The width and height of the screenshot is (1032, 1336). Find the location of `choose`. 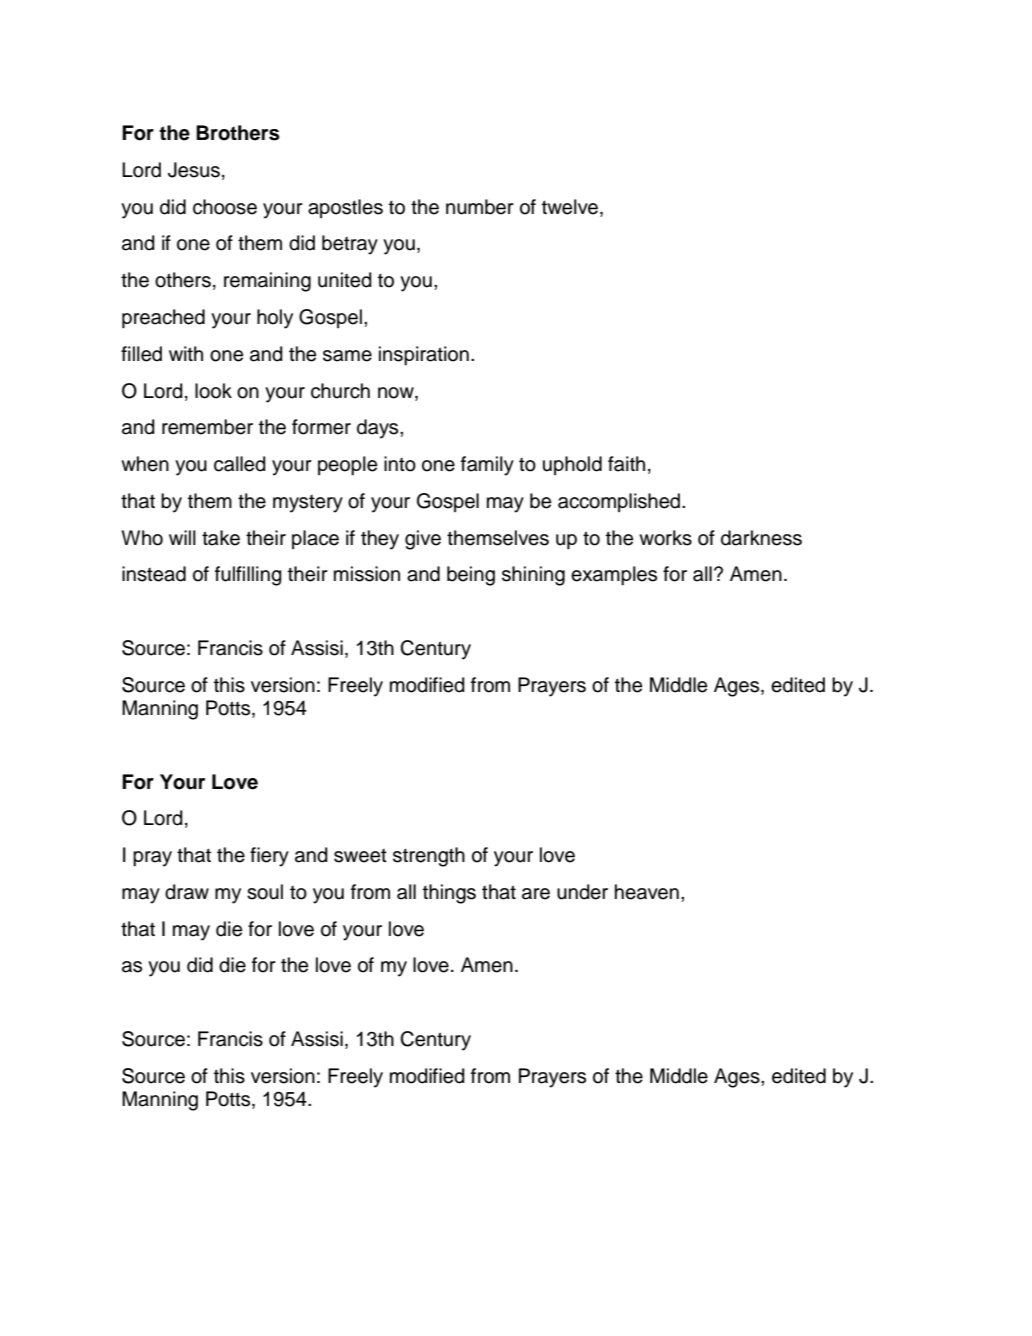

choose is located at coordinates (225, 207).
